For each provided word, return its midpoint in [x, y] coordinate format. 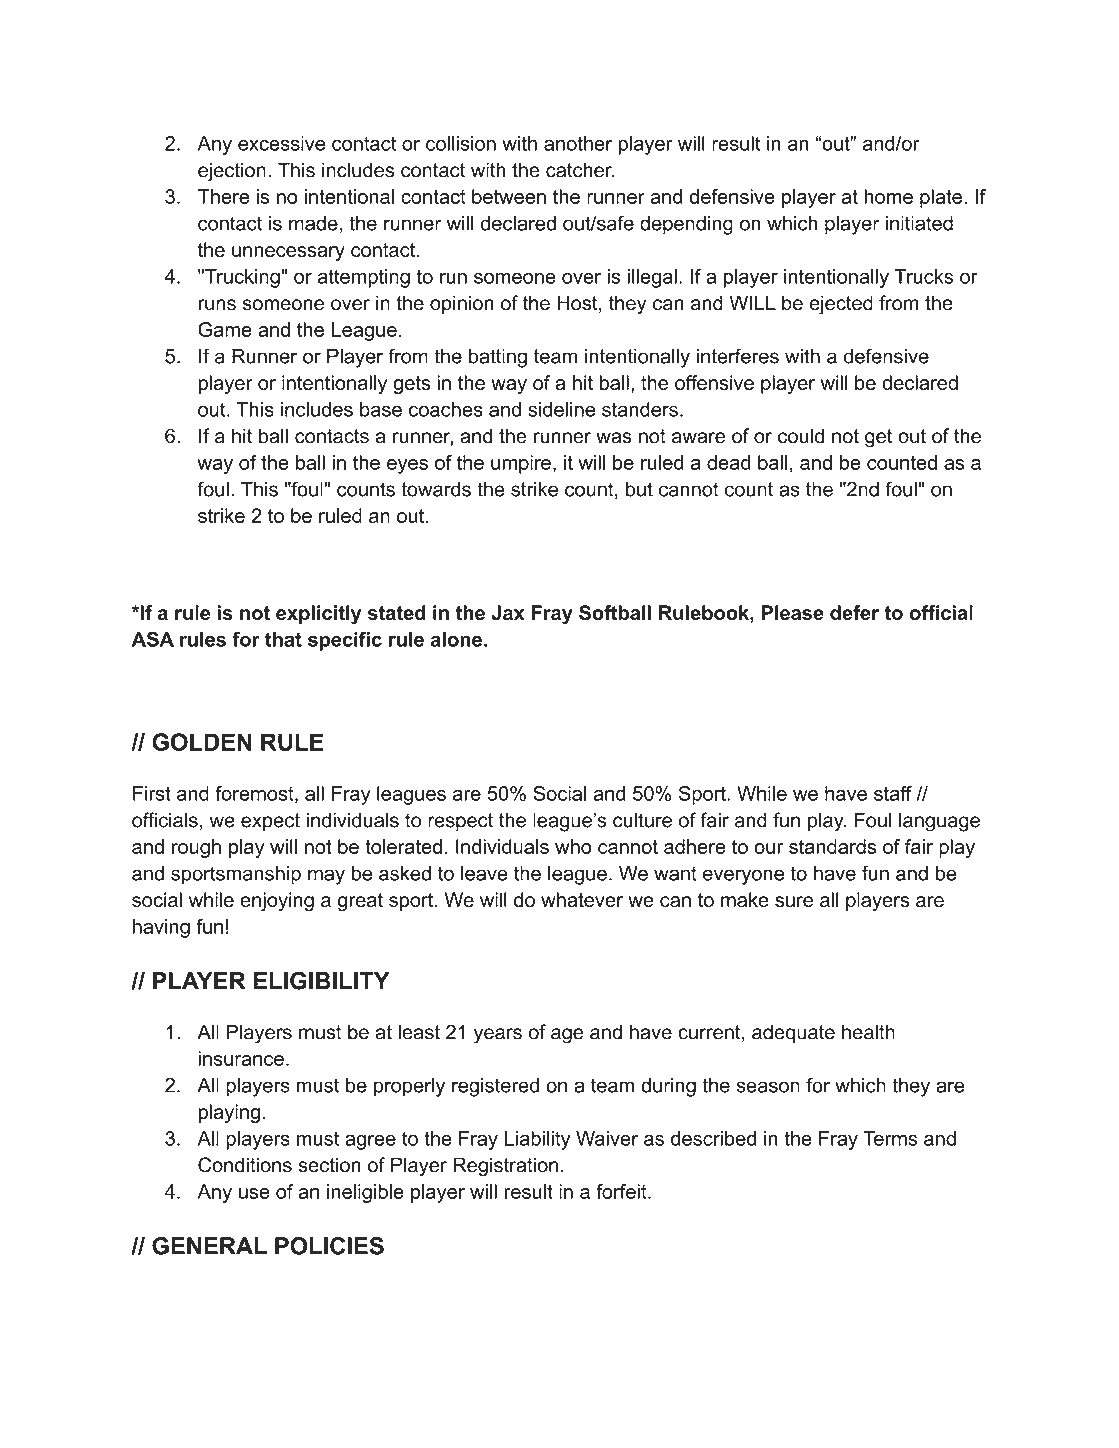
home [888, 196]
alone [456, 639]
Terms [890, 1138]
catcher [580, 170]
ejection [232, 172]
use [254, 1193]
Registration [505, 1167]
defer [854, 612]
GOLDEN [202, 742]
